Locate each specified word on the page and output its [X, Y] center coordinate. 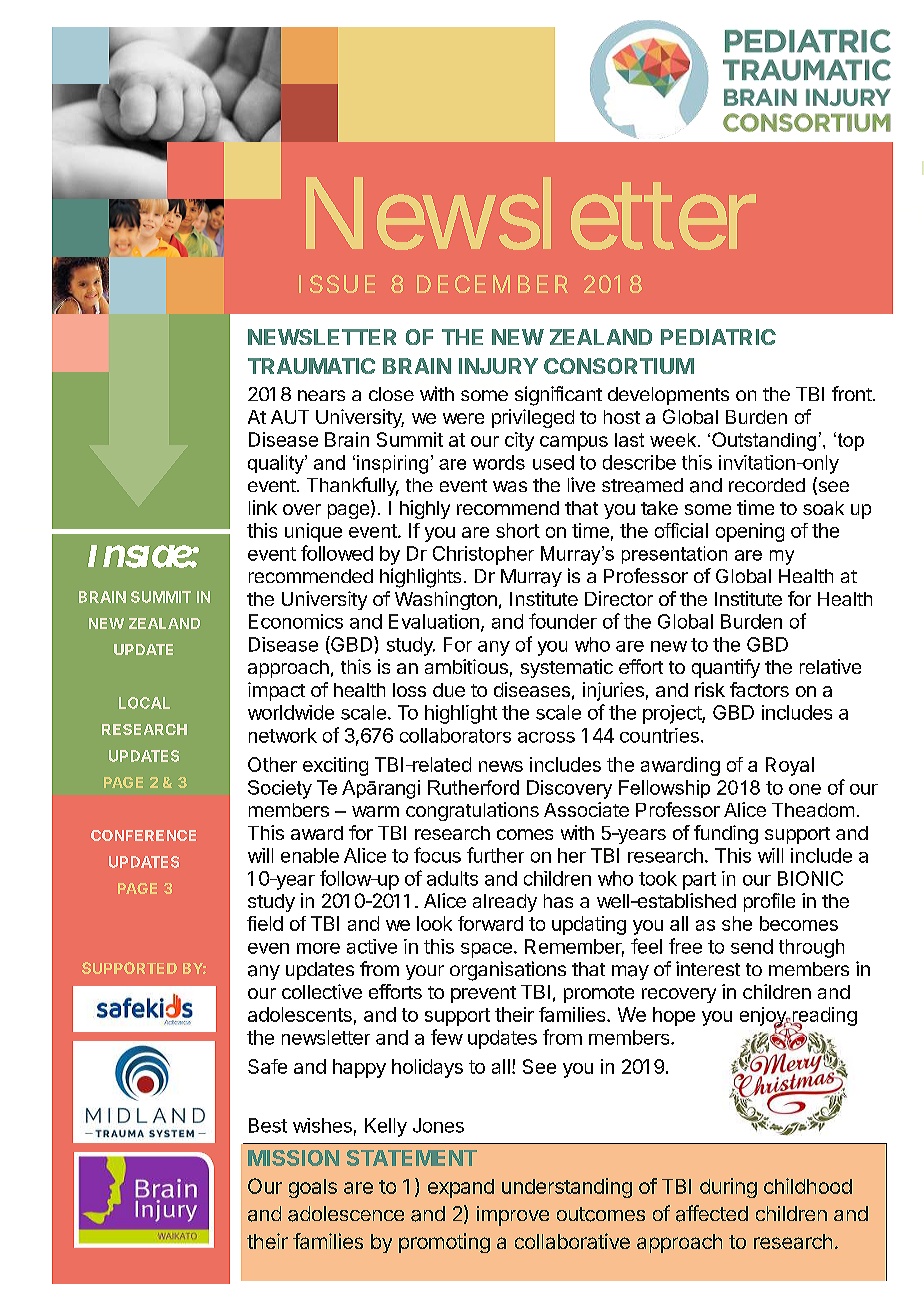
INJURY [498, 366]
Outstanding [764, 441]
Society [280, 789]
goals [313, 1188]
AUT [290, 417]
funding [726, 834]
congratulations [472, 811]
